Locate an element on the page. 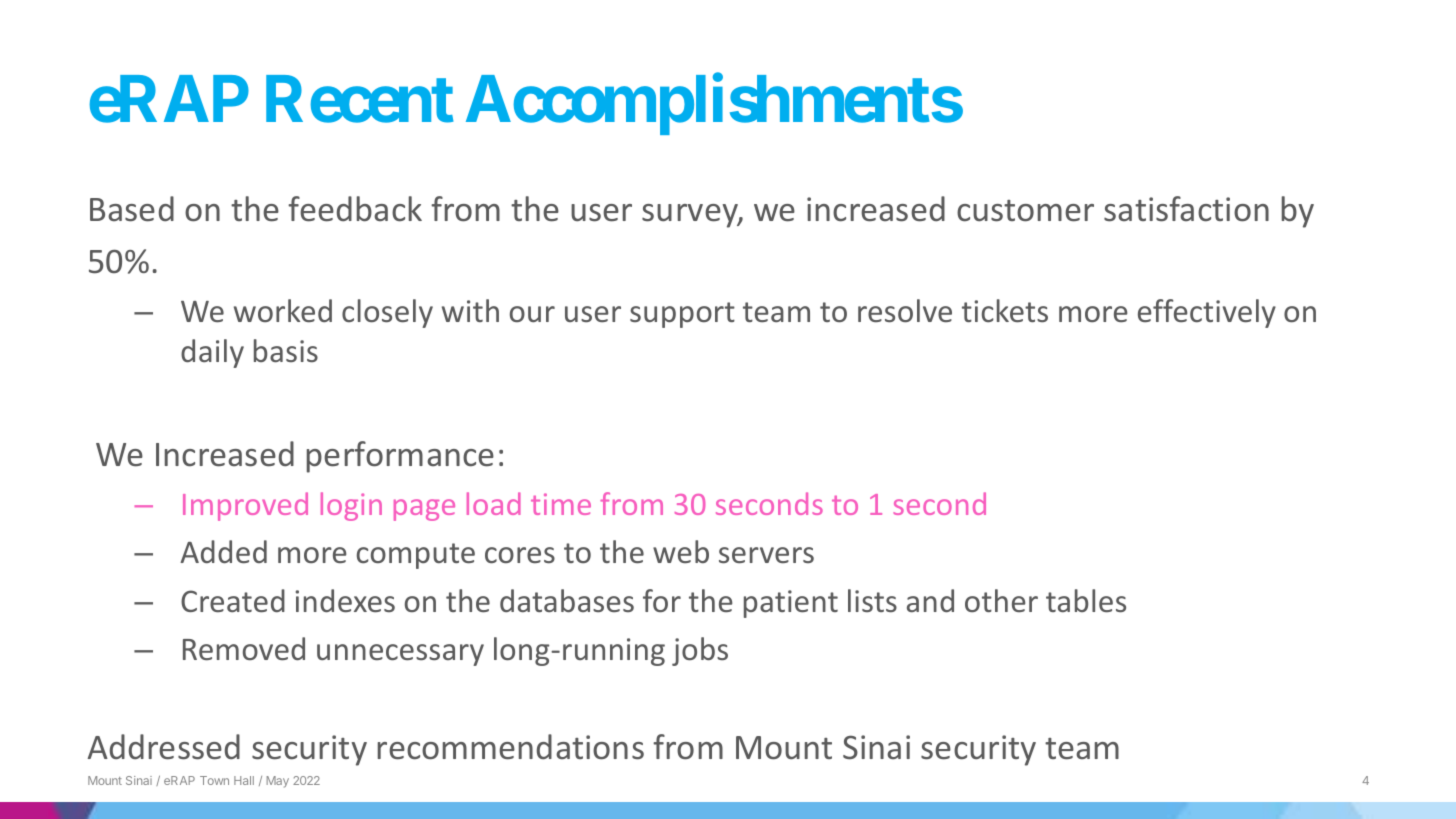 Image resolution: width=1456 pixels, height=819 pixels. Hall is located at coordinates (244, 780).
